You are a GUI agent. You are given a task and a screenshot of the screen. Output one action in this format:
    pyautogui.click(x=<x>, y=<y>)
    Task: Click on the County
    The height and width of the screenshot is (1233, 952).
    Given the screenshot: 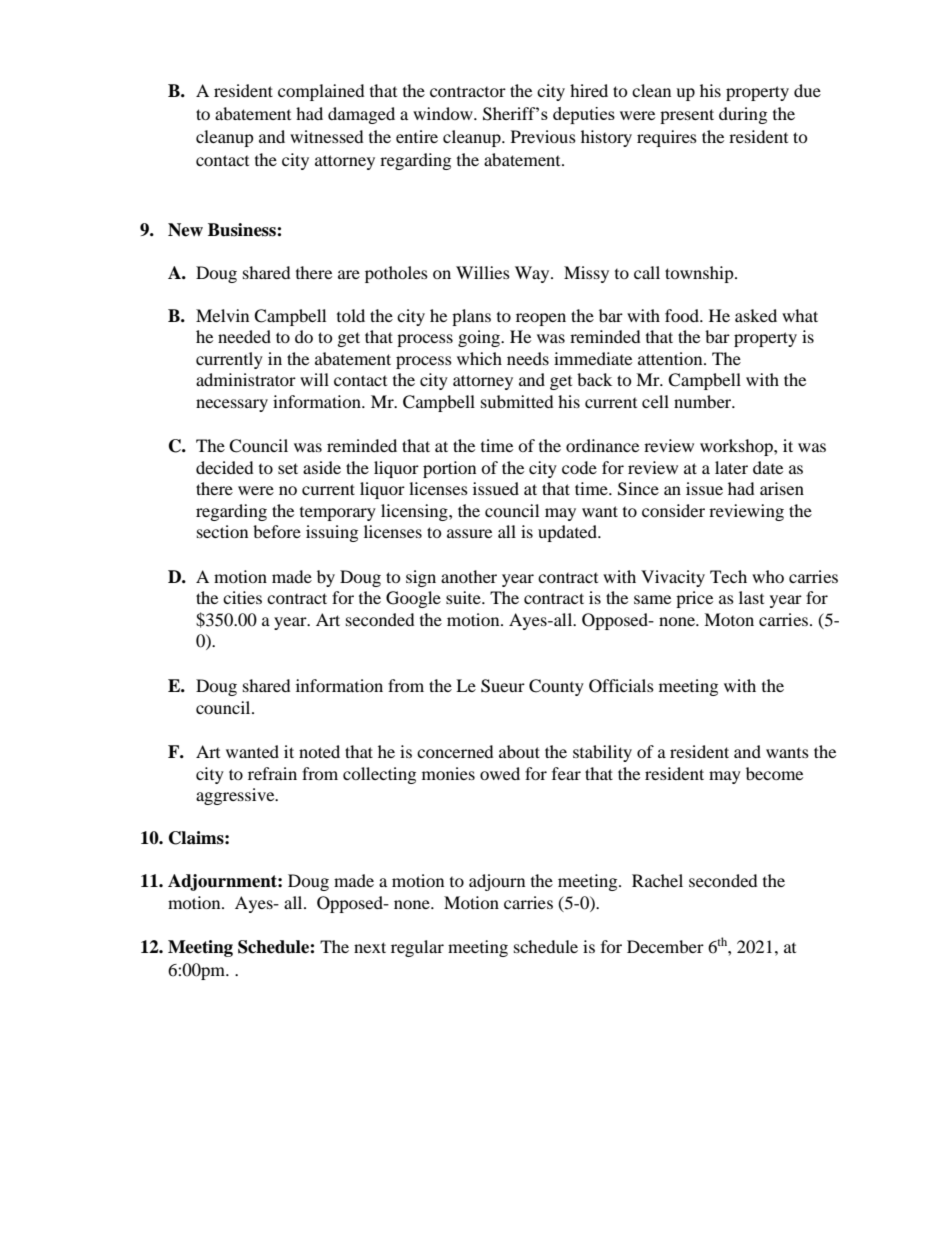 What is the action you would take?
    pyautogui.click(x=556, y=687)
